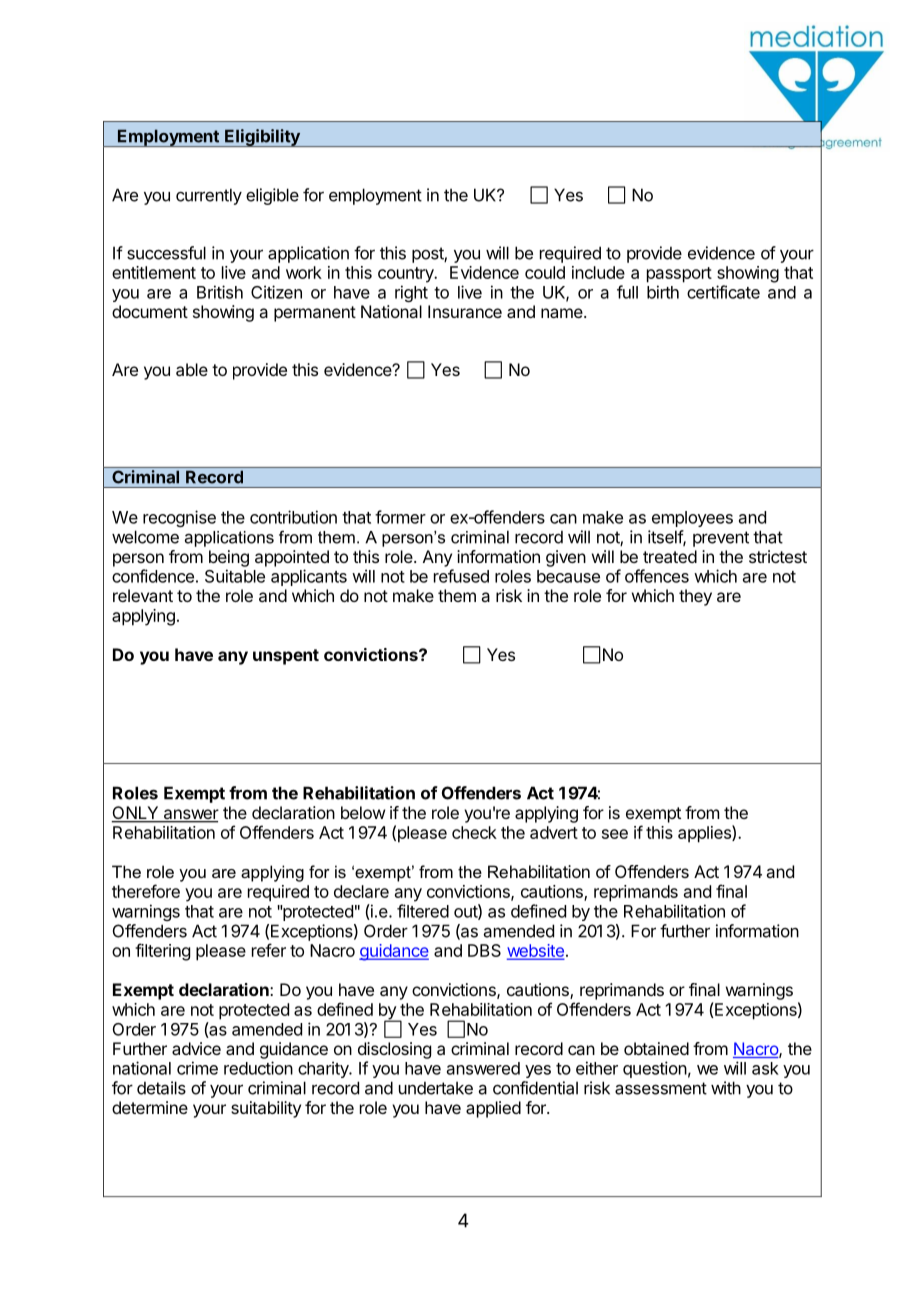 The image size is (924, 1308). Describe the element at coordinates (692, 519) in the screenshot. I see `employees` at that location.
